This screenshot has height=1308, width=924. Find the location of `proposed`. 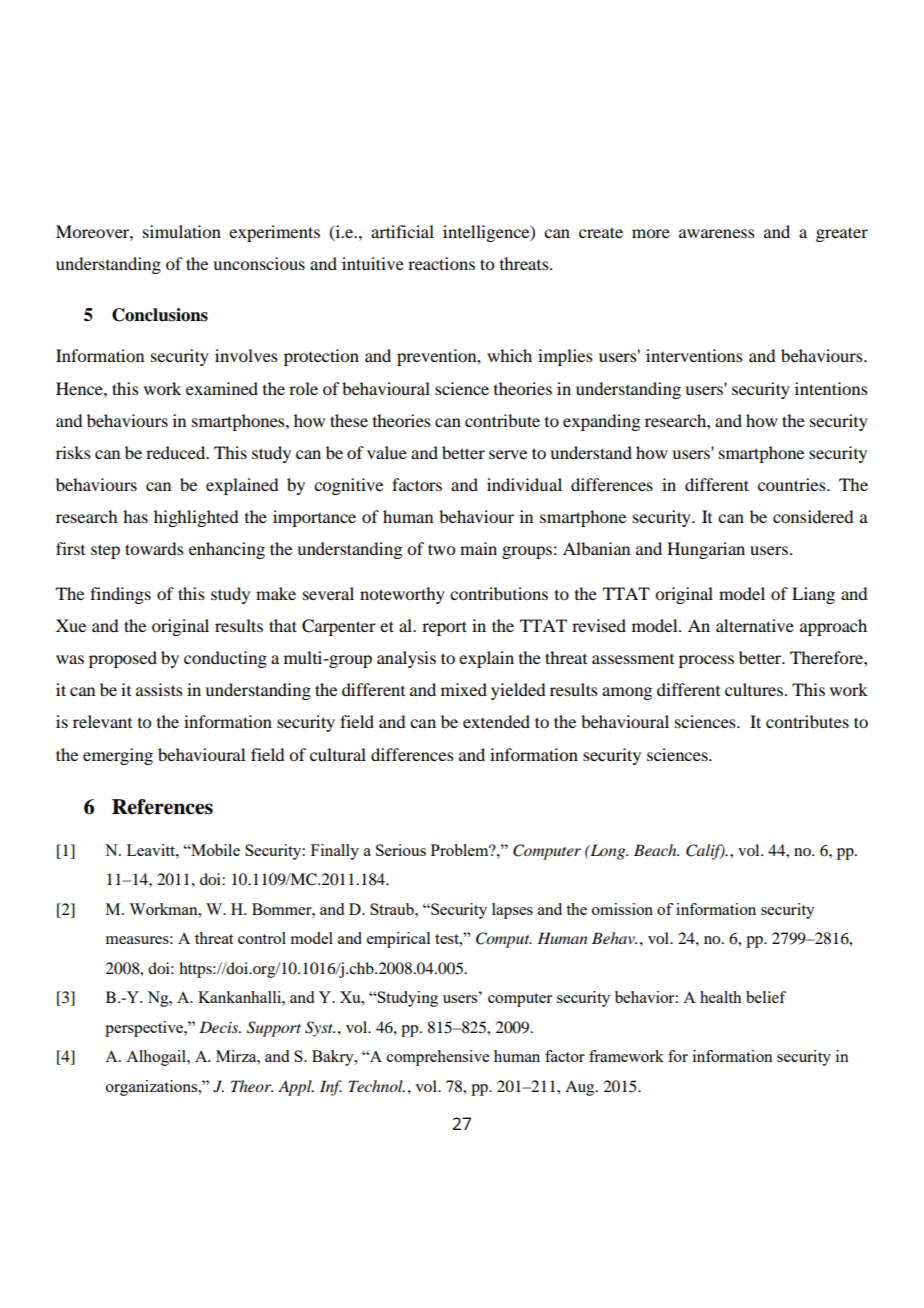

proposed is located at coordinates (123, 659).
